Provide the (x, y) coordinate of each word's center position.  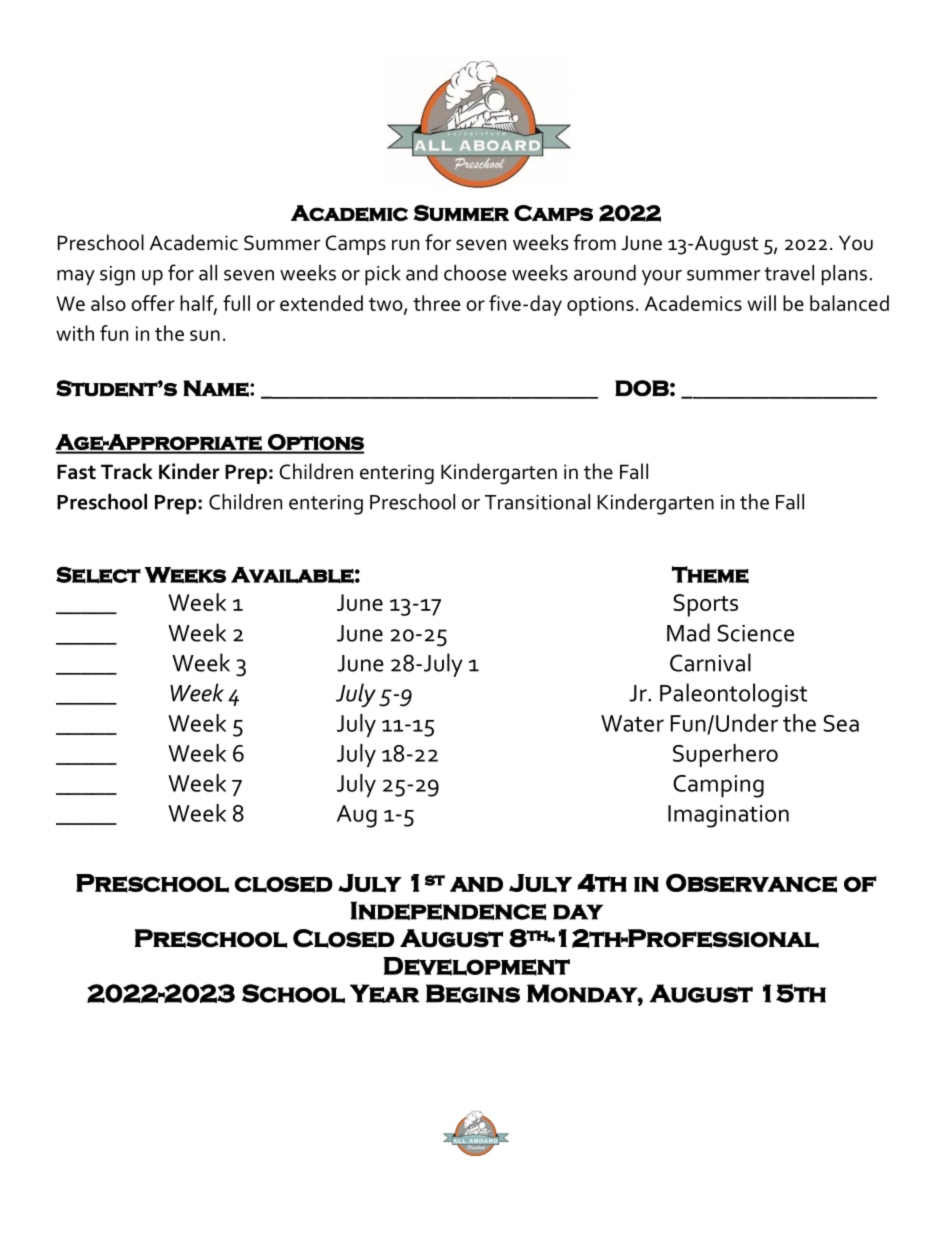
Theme (710, 574)
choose (475, 273)
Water (632, 723)
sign (117, 276)
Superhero (725, 755)
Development (477, 966)
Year (384, 993)
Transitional (537, 502)
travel (789, 273)
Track (127, 471)
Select (98, 575)
